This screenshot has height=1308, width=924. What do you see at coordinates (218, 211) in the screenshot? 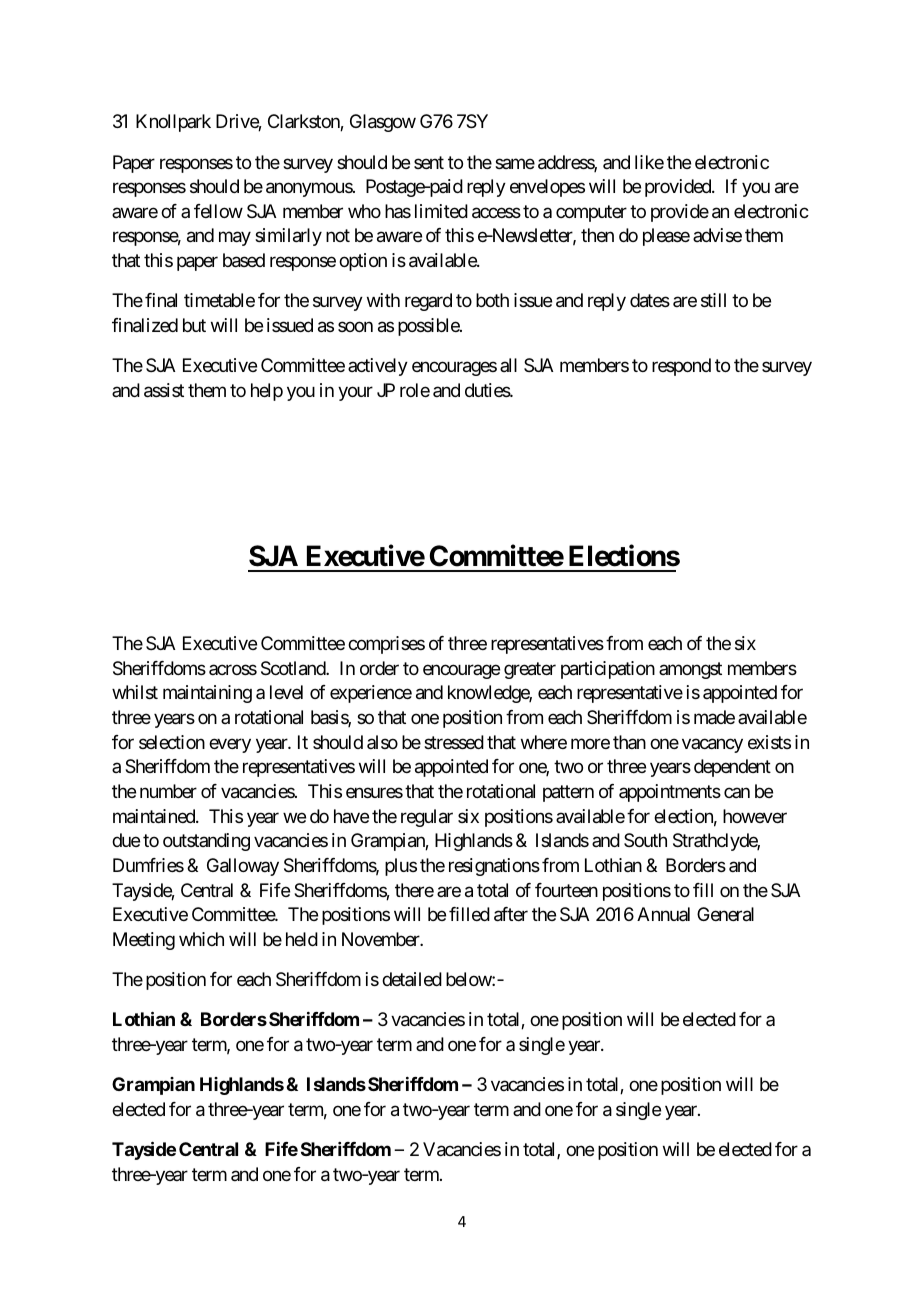
I see `fellow` at bounding box center [218, 211].
